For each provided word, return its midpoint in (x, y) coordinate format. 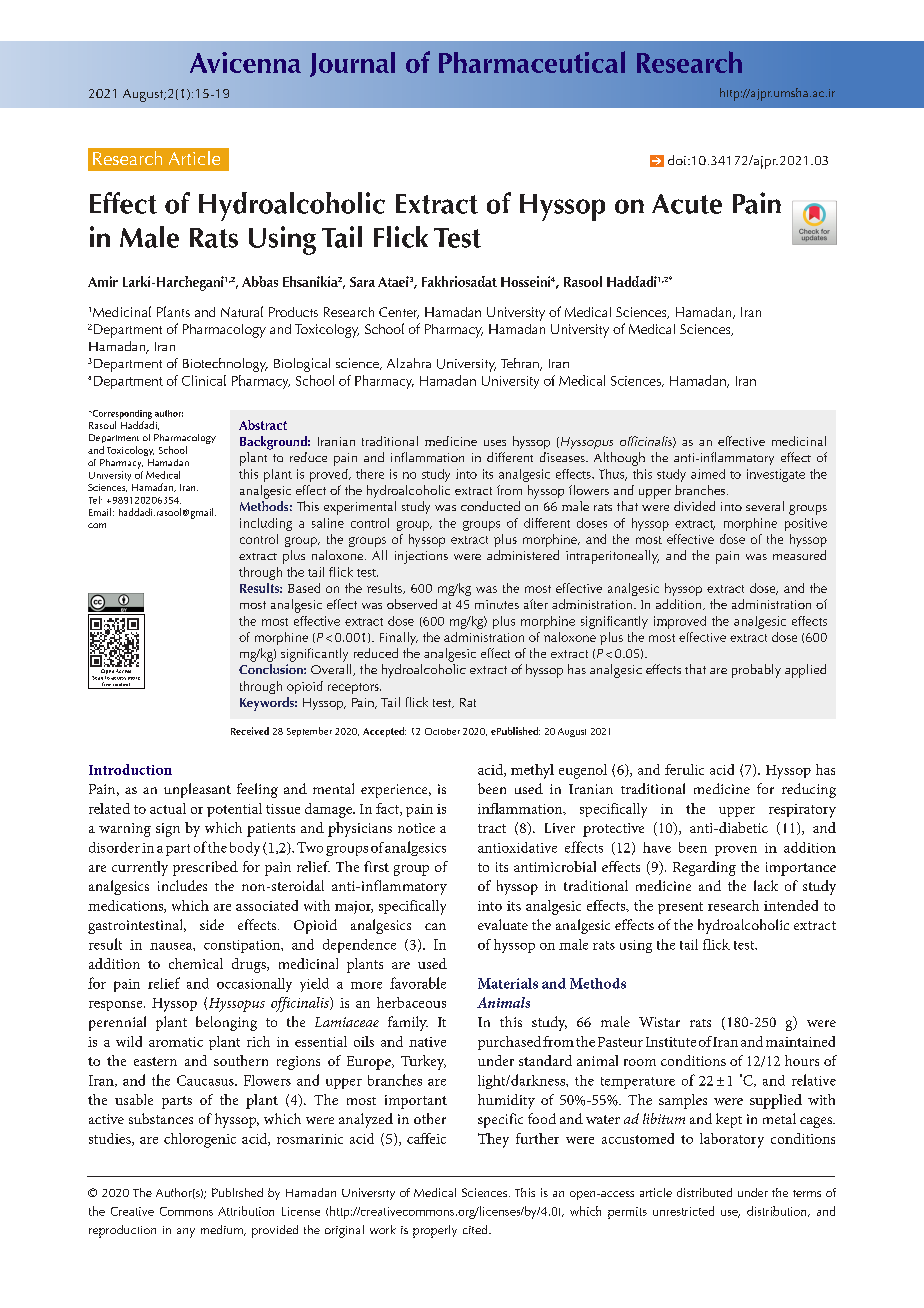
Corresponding (121, 414)
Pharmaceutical (532, 62)
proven (736, 851)
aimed (708, 474)
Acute (687, 204)
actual (168, 808)
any (186, 1233)
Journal (352, 64)
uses (495, 443)
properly (435, 1231)
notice (416, 828)
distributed (704, 1192)
